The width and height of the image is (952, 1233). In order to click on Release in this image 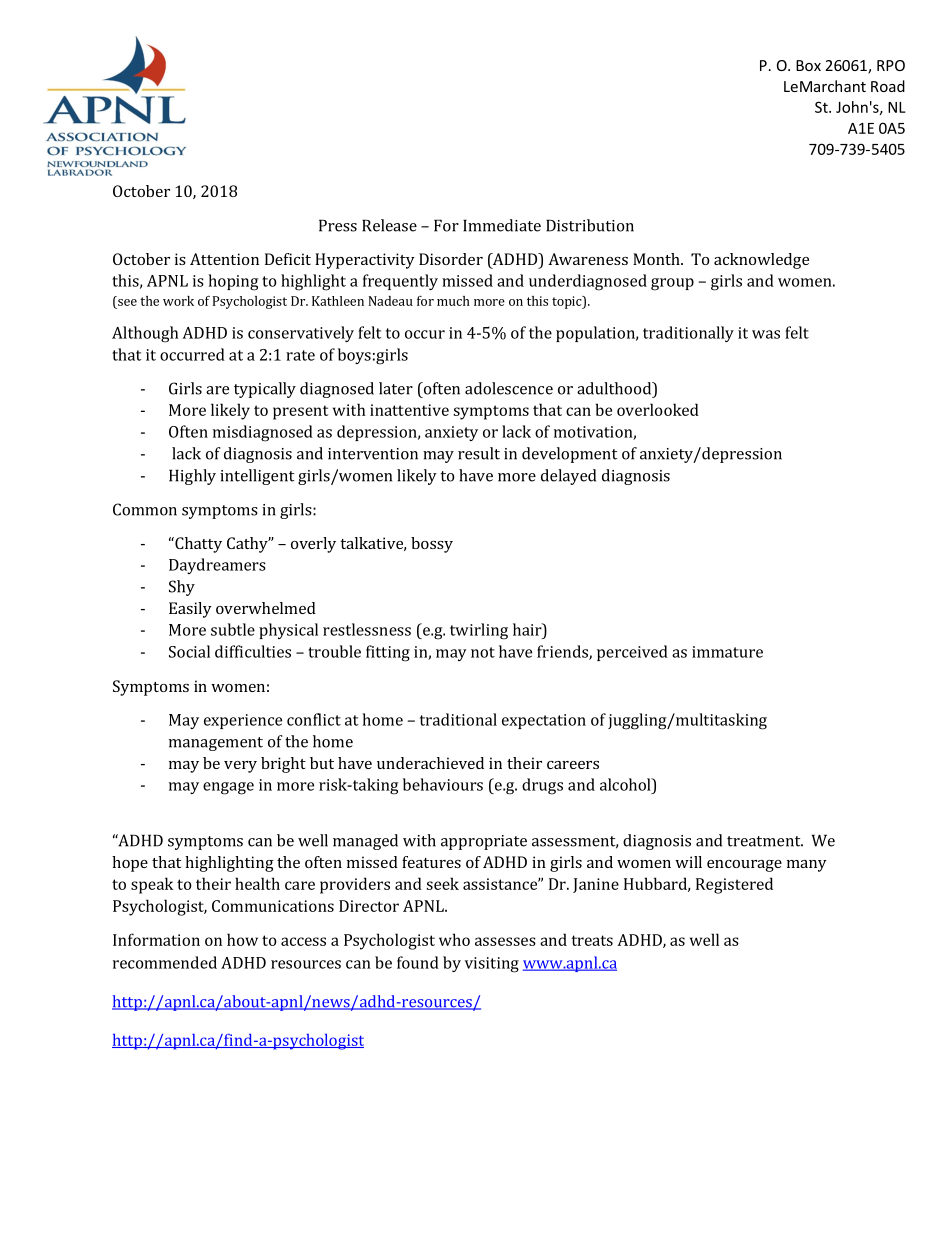, I will do `click(389, 225)`.
